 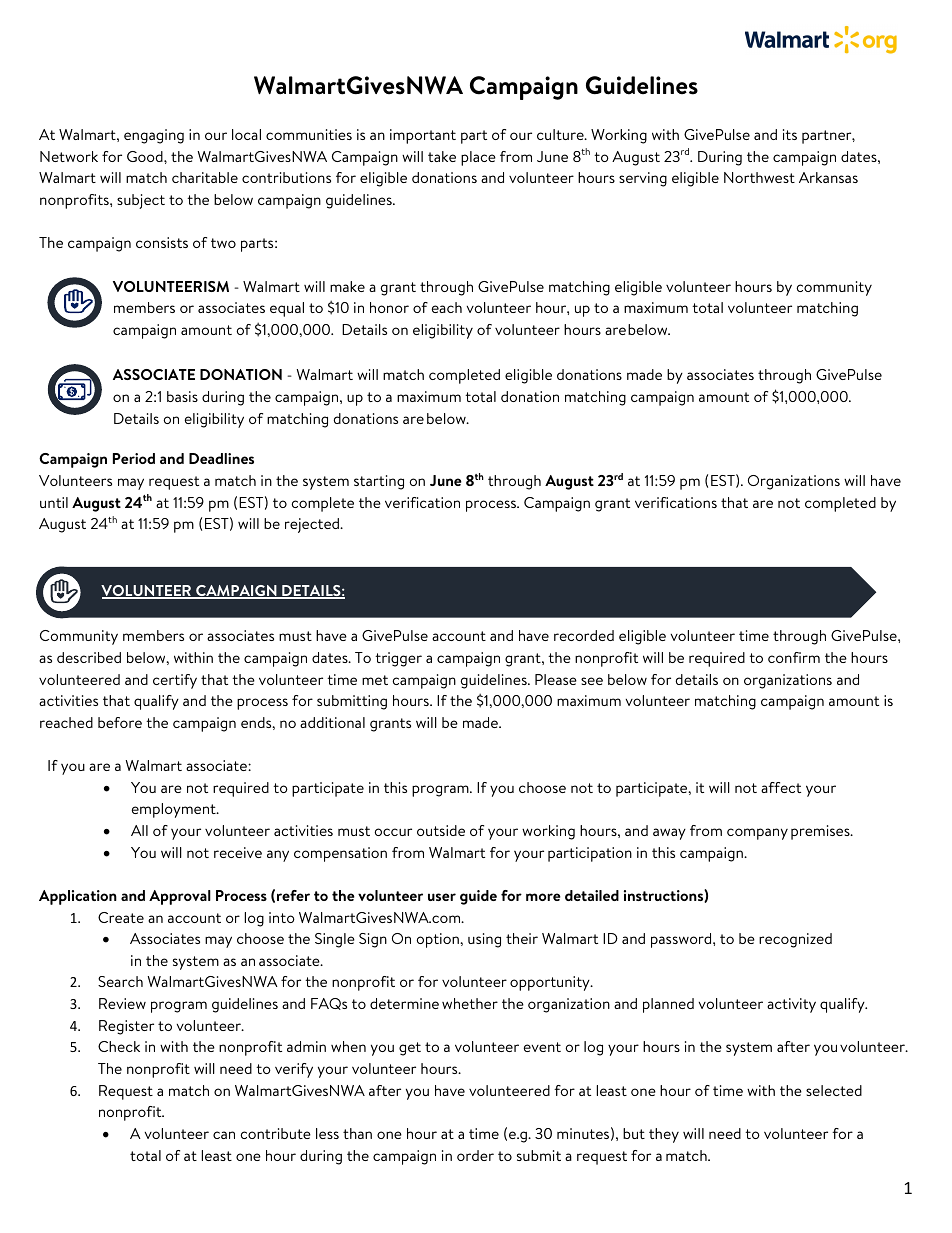 What do you see at coordinates (794, 657) in the screenshot?
I see `confirm` at bounding box center [794, 657].
